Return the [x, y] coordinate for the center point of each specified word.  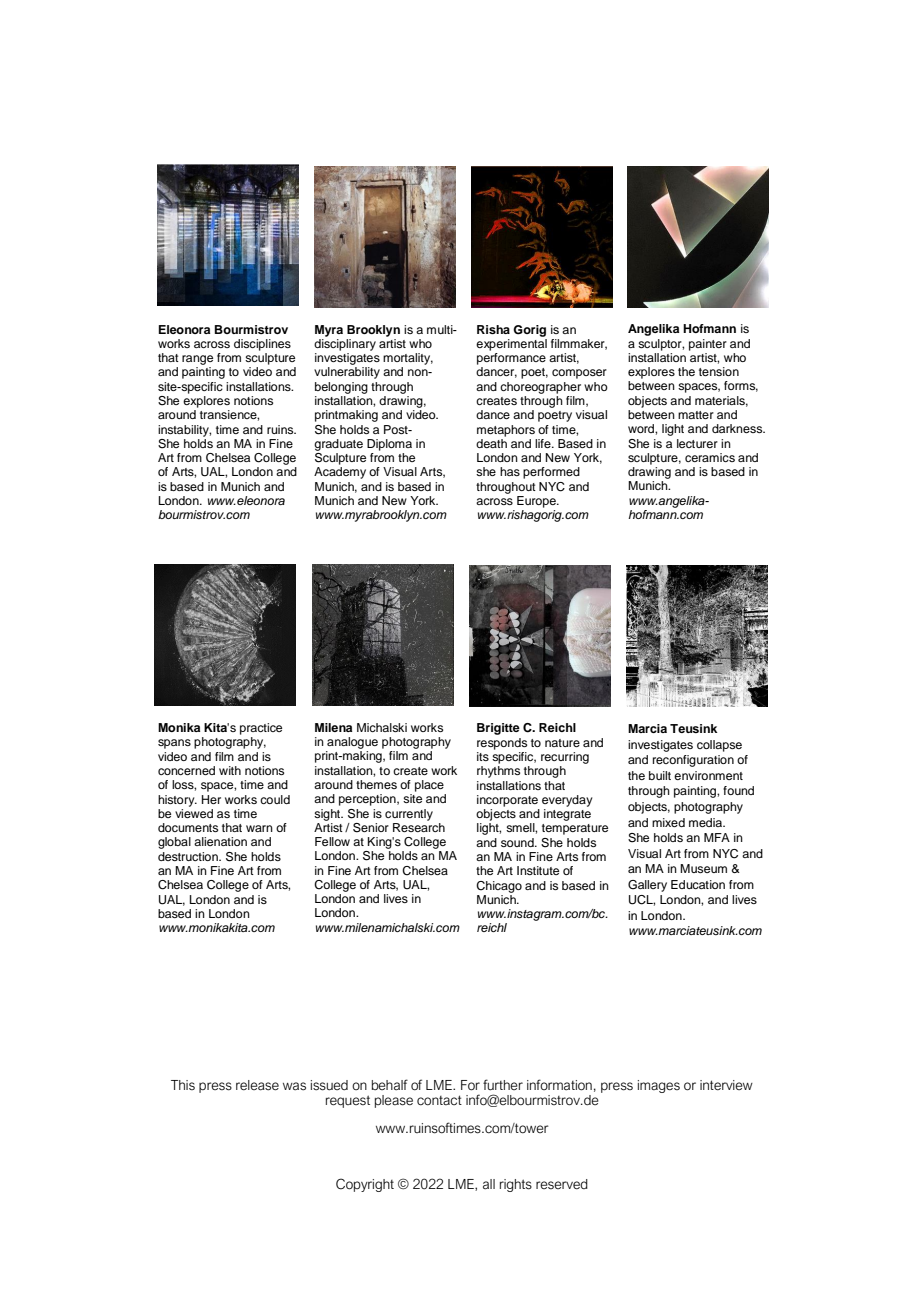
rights [516, 1185]
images [659, 1086]
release [257, 1085]
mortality [408, 359]
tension [719, 371]
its [483, 756]
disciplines [262, 345]
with [230, 770]
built [660, 775]
